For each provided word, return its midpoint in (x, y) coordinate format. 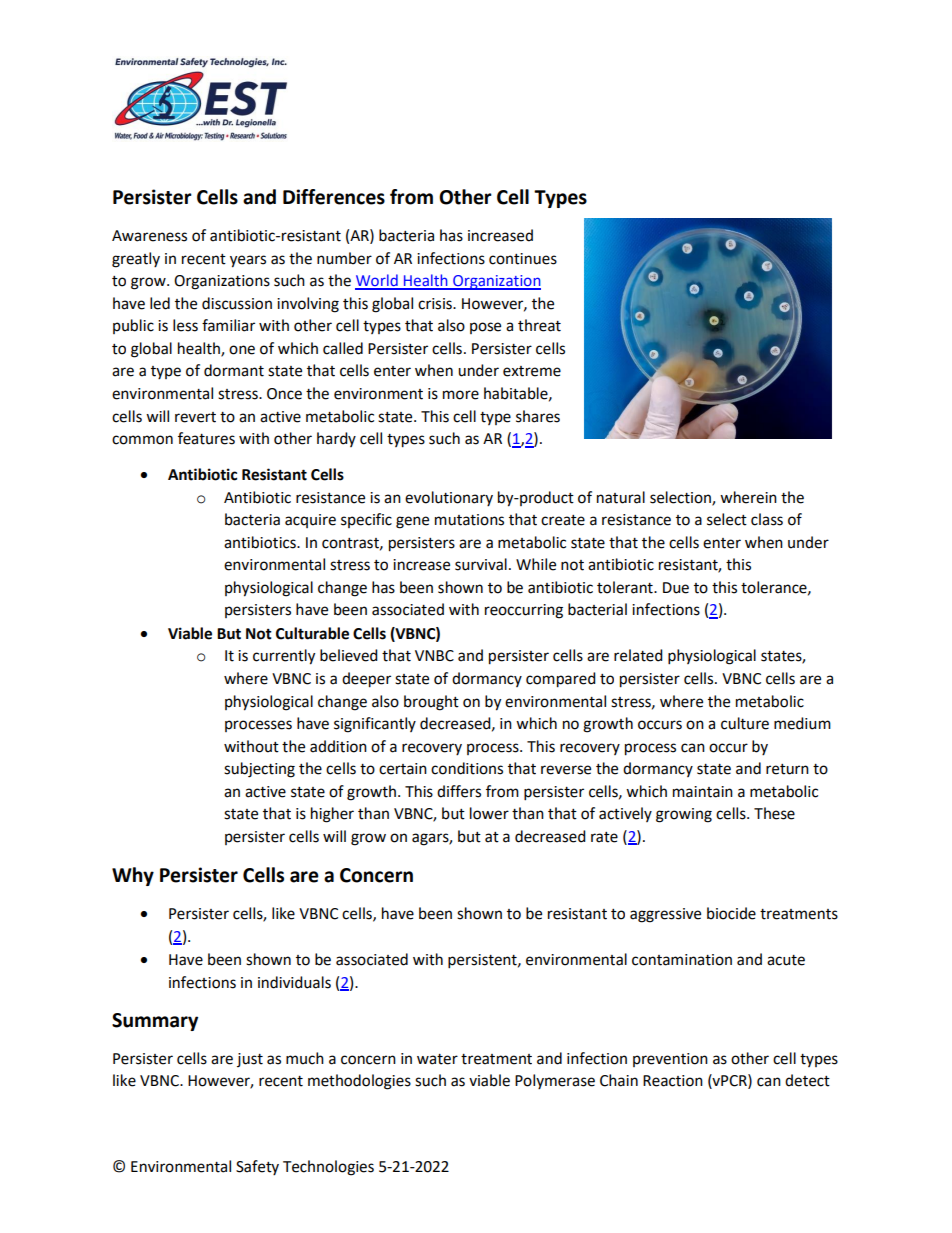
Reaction (673, 1081)
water (437, 1059)
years (248, 261)
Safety (257, 1167)
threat (539, 325)
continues (523, 259)
